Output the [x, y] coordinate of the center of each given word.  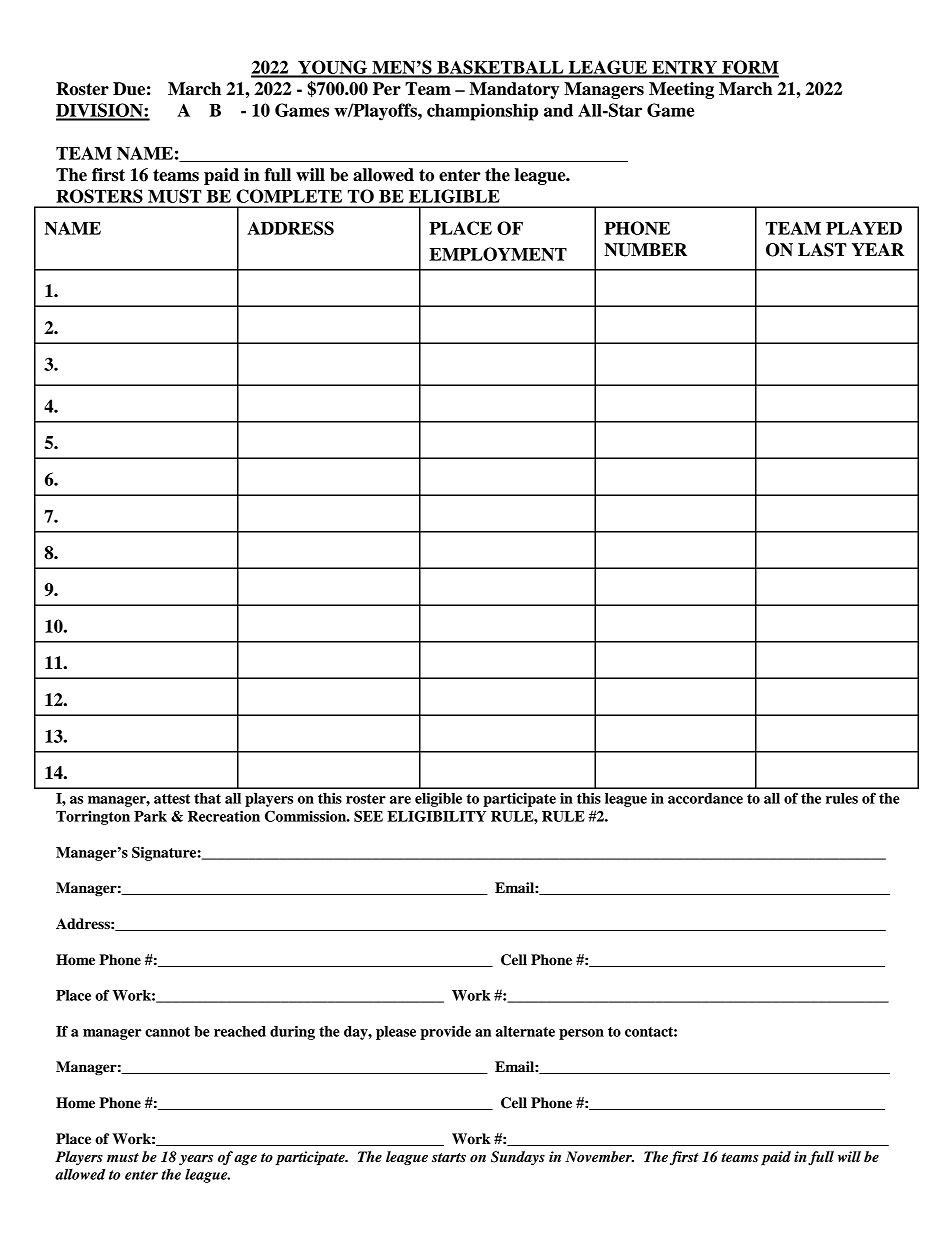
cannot [167, 1032]
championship [482, 112]
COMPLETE [289, 196]
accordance [705, 798]
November [599, 1156]
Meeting [681, 90]
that [207, 798]
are [400, 800]
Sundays [518, 1158]
